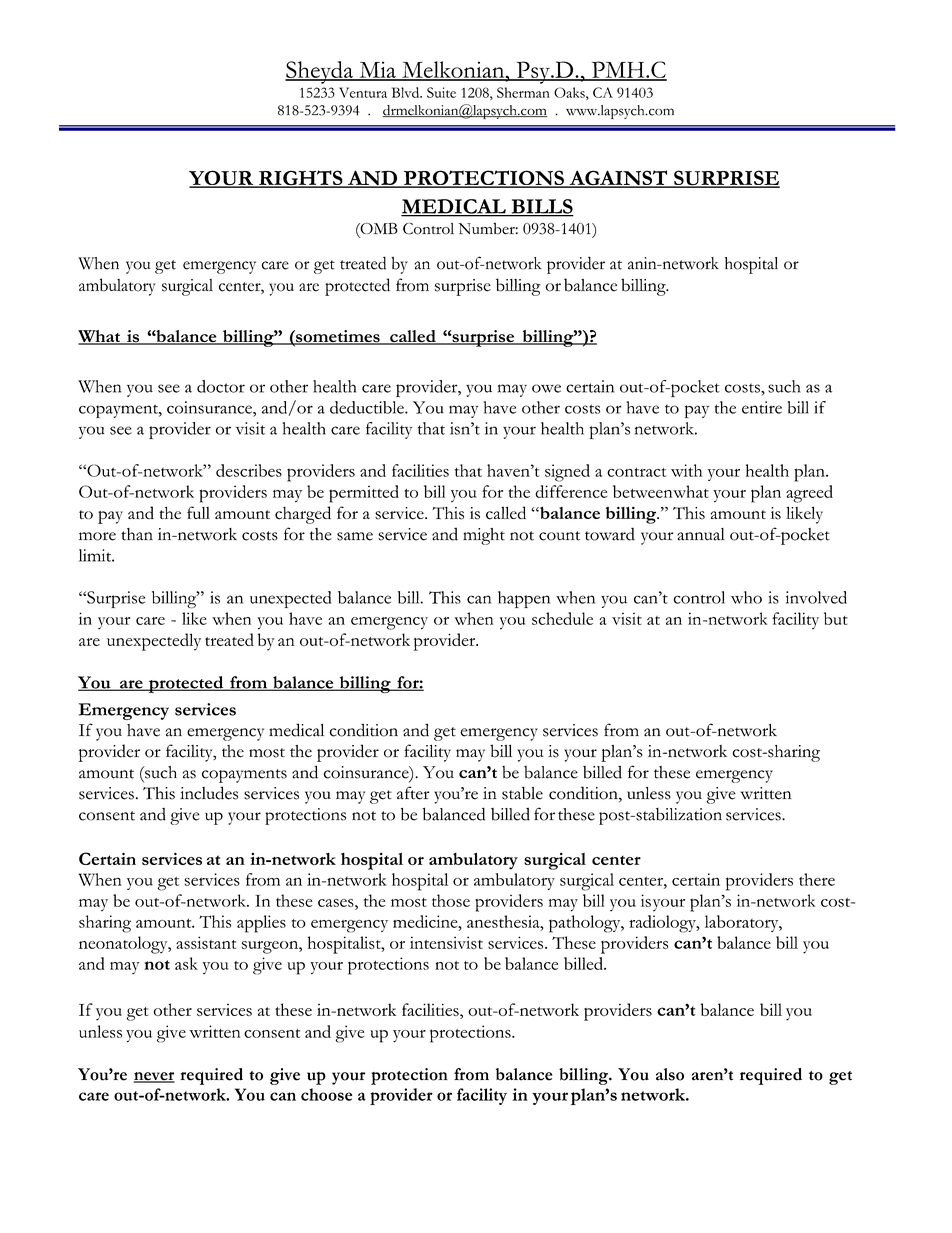 Image resolution: width=952 pixels, height=1233 pixels. Describe the element at coordinates (762, 407) in the screenshot. I see `entire` at that location.
